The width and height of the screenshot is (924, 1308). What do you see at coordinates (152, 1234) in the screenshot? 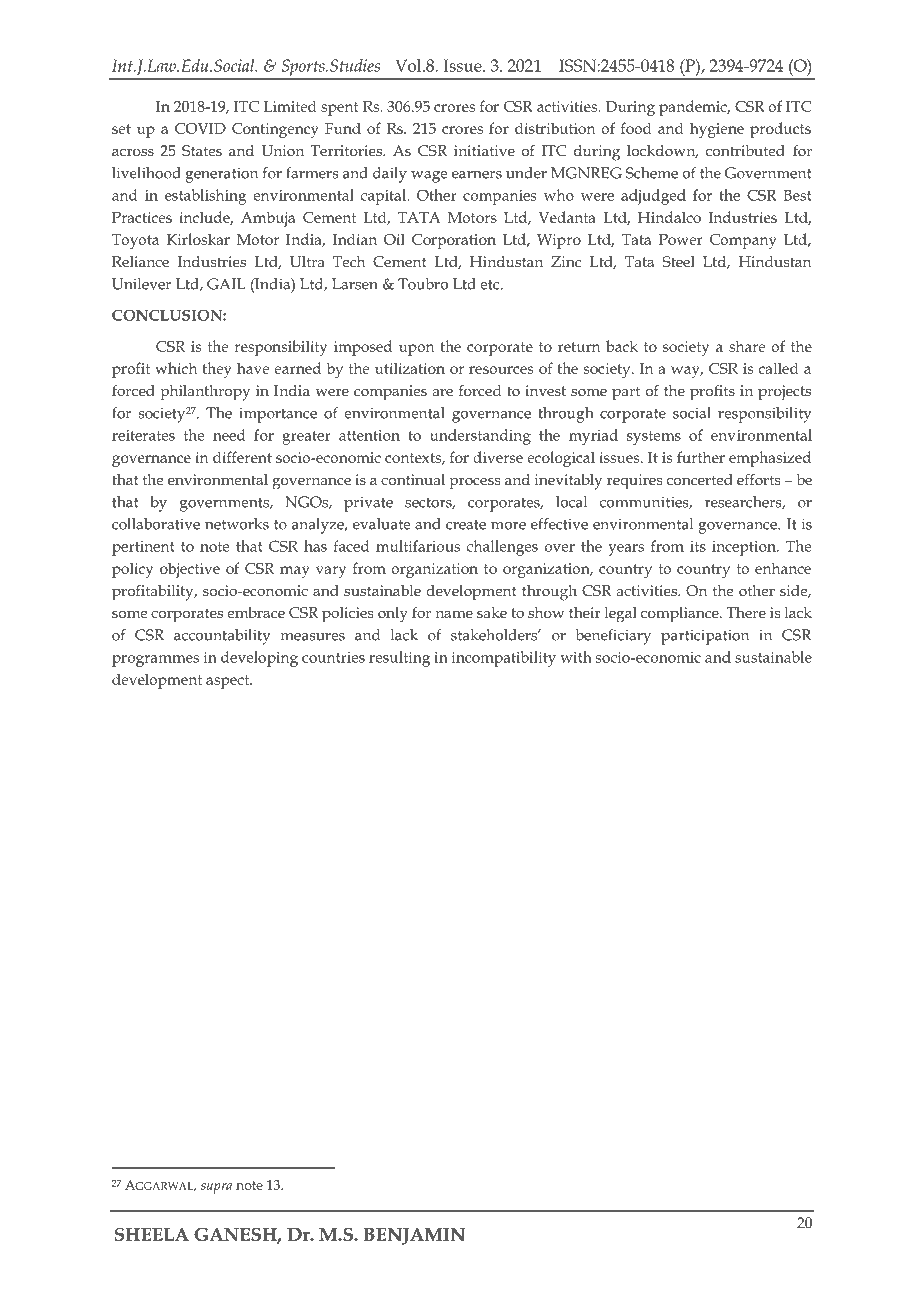
I see `SHEELA` at bounding box center [152, 1234].
